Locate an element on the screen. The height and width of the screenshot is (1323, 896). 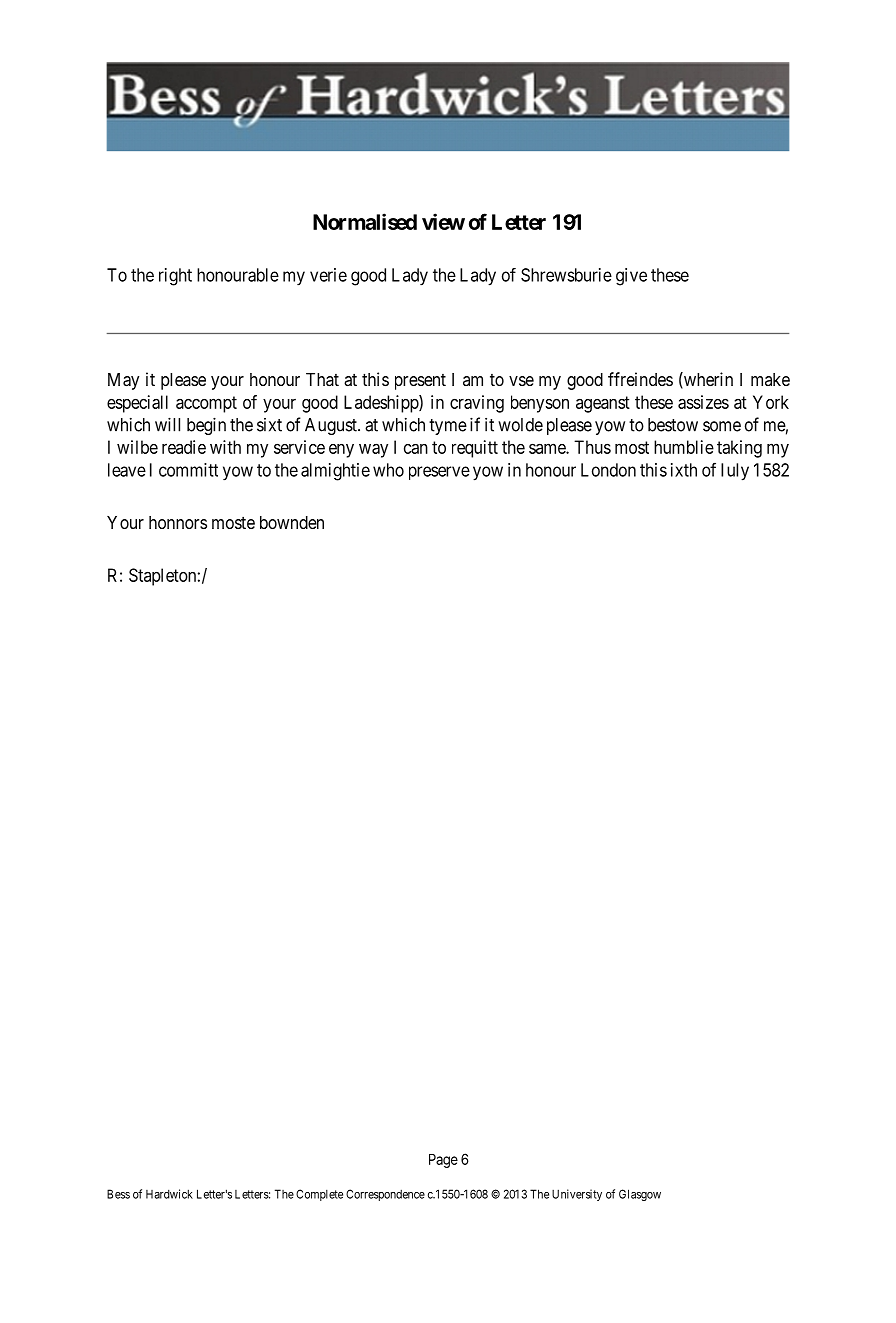
right is located at coordinates (175, 277).
